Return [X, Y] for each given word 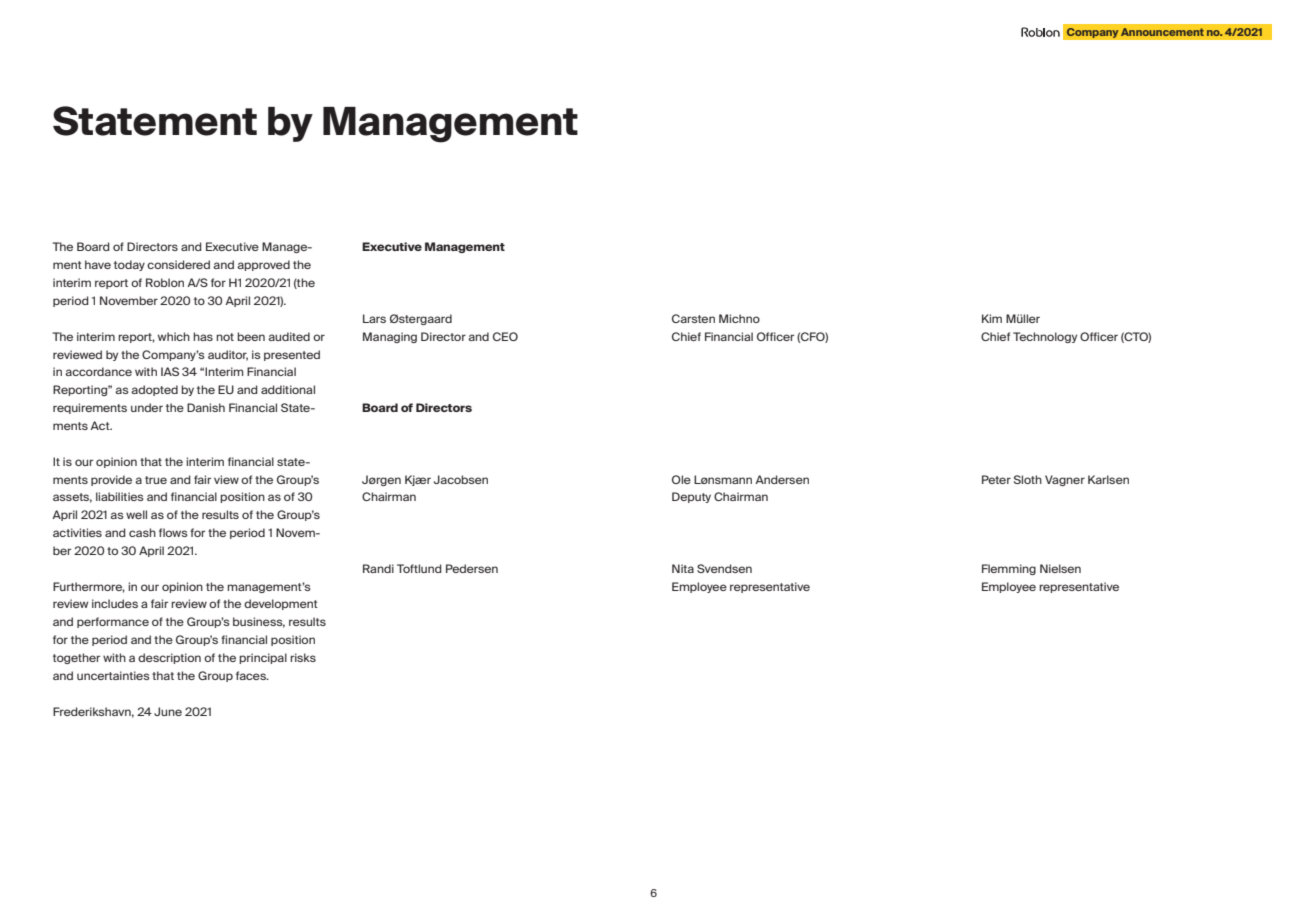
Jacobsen [461, 479]
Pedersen [472, 568]
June [168, 711]
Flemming [1009, 569]
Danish [206, 407]
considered [178, 264]
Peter [996, 479]
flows [173, 532]
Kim [992, 318]
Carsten [693, 318]
